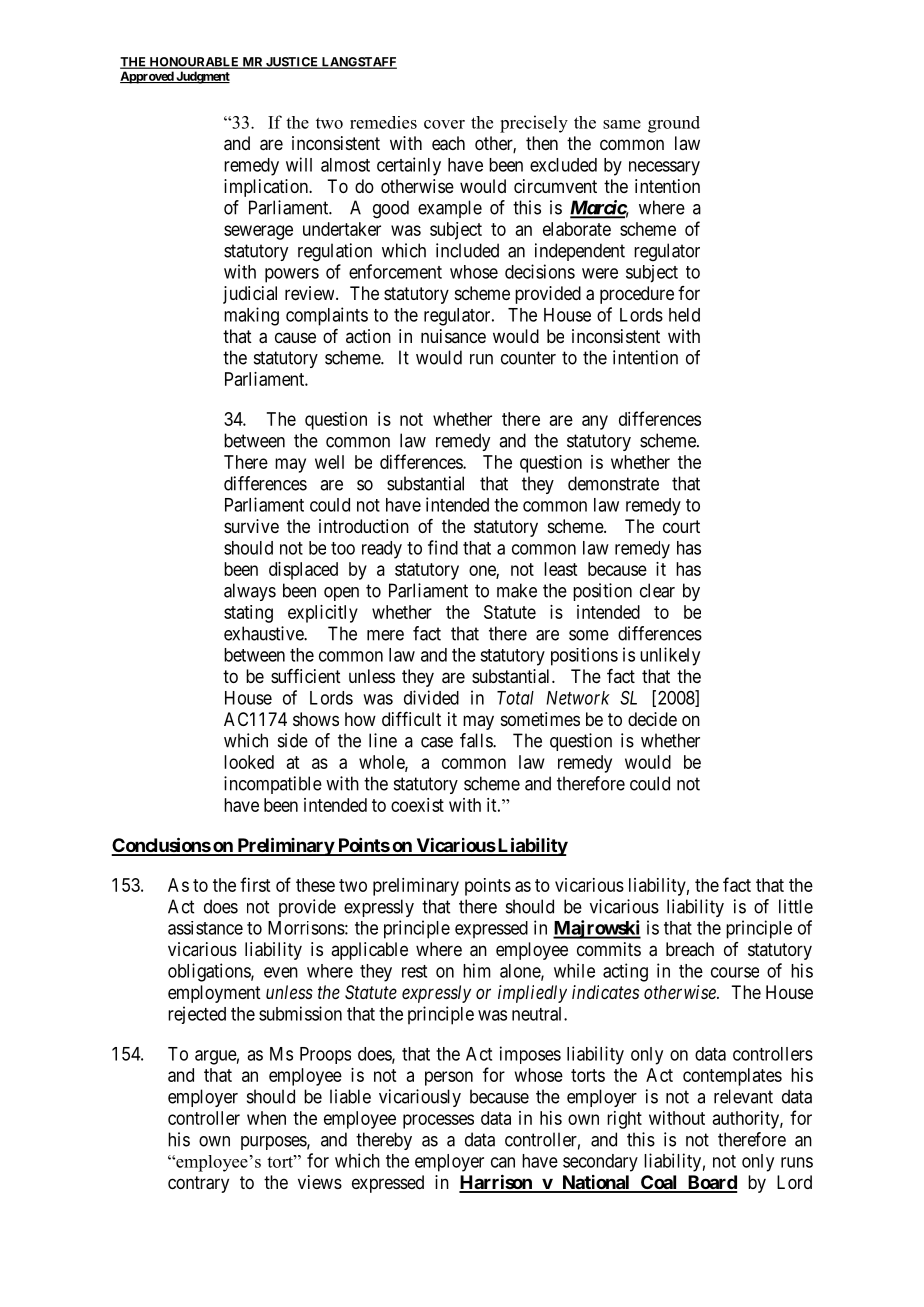 The height and width of the image is (1307, 924). I want to click on counter, so click(528, 358).
